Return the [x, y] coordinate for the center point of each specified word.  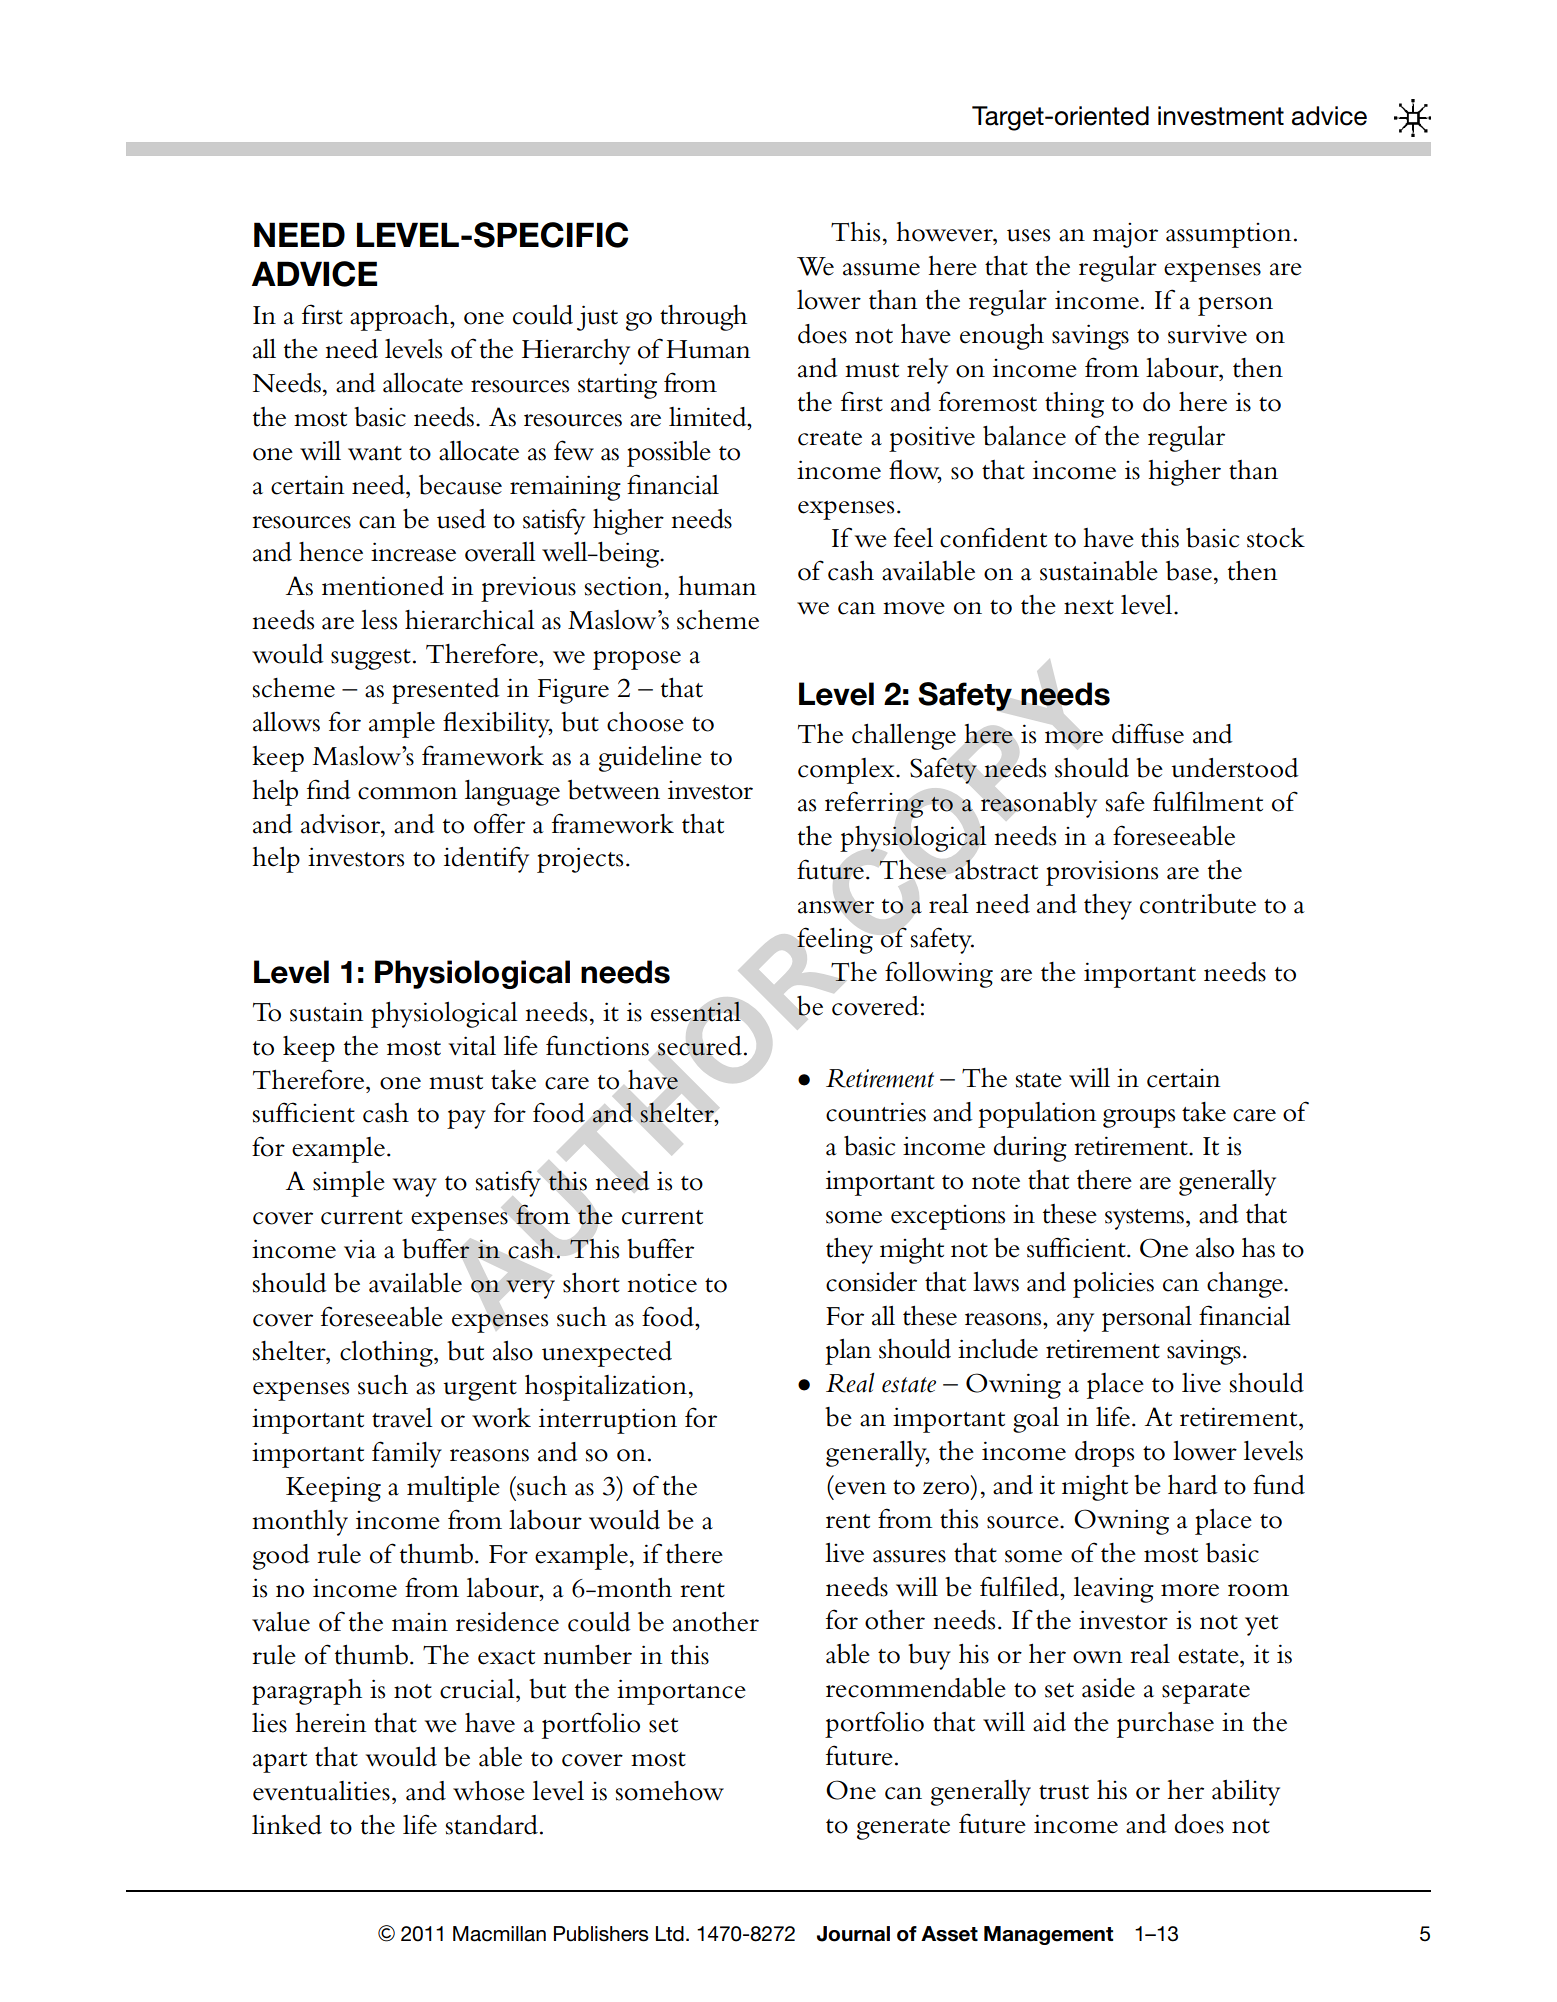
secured [700, 1046]
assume [881, 269]
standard [492, 1825]
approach [400, 318]
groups [1139, 1118]
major [1125, 235]
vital [472, 1046]
